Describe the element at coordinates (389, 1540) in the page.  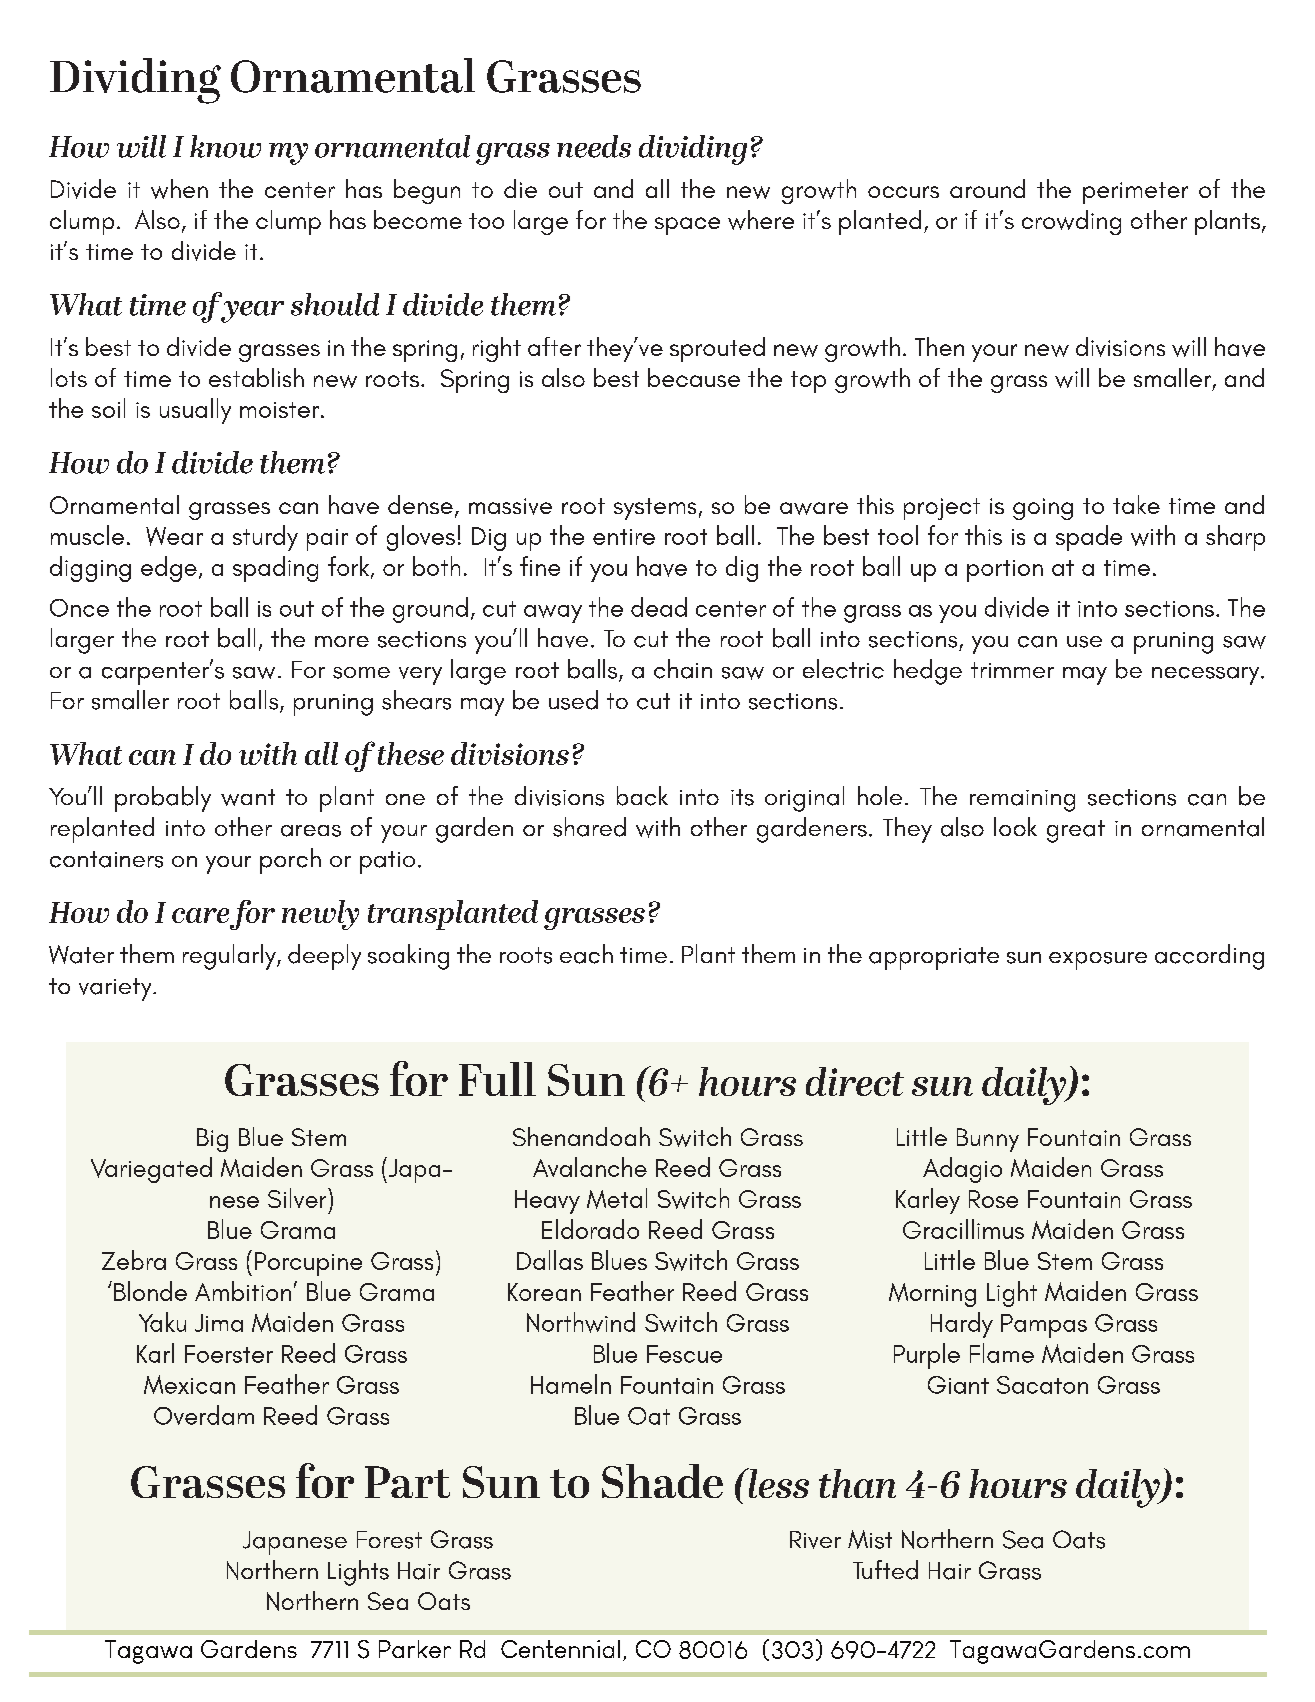
I see `Forest` at that location.
